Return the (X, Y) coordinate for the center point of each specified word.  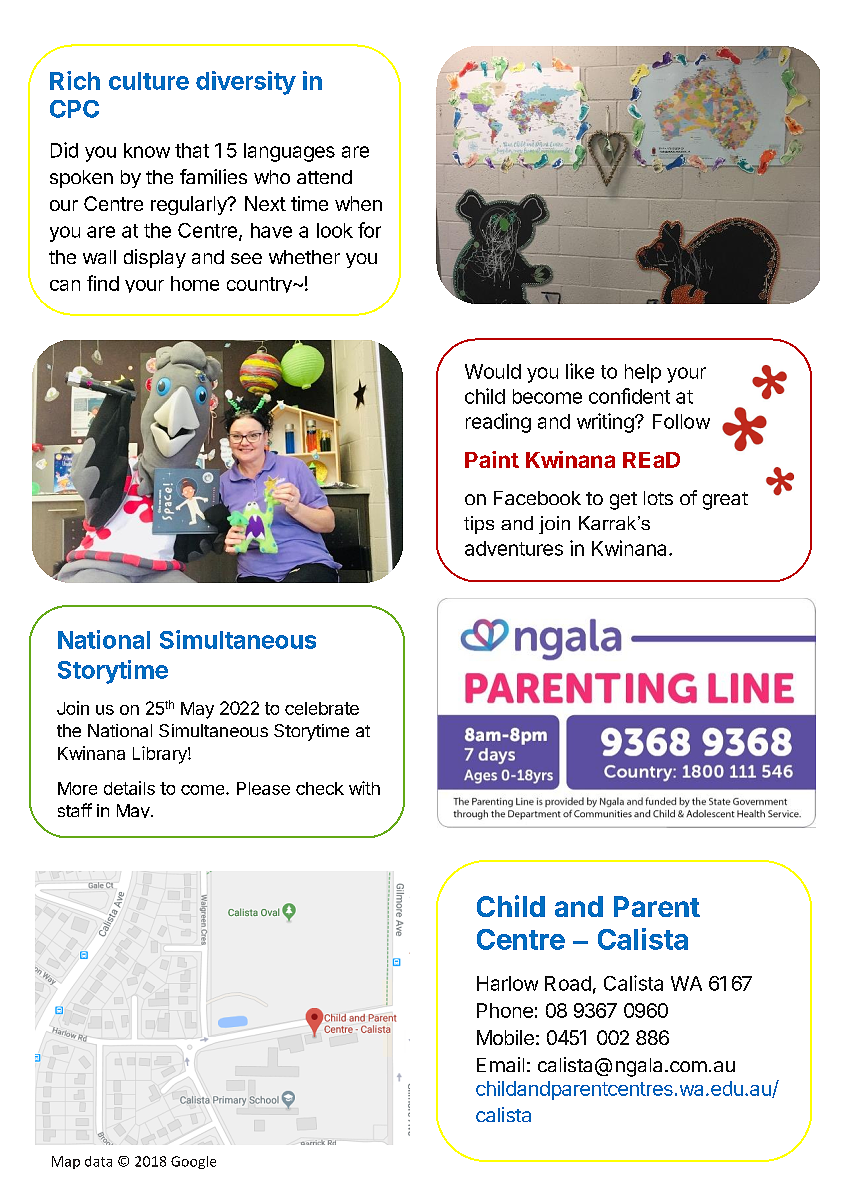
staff (75, 810)
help (643, 373)
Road (568, 983)
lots (658, 498)
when (358, 203)
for (369, 230)
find (103, 283)
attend (324, 177)
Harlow (507, 983)
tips (479, 525)
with (364, 788)
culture (149, 81)
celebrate (322, 708)
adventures (514, 548)
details (129, 788)
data (98, 1161)
